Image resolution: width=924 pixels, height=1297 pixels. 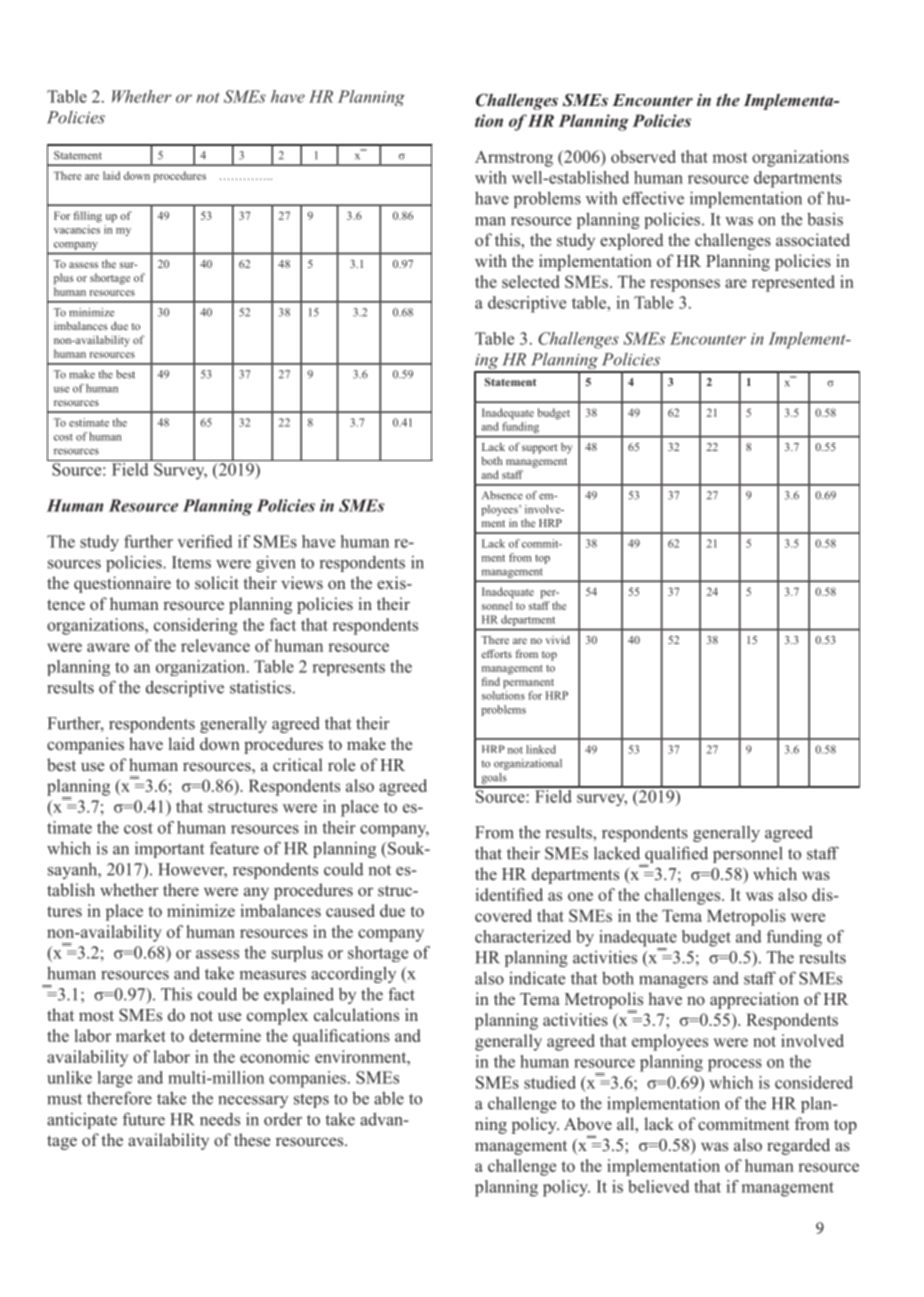 What do you see at coordinates (653, 198) in the image?
I see `effective` at bounding box center [653, 198].
